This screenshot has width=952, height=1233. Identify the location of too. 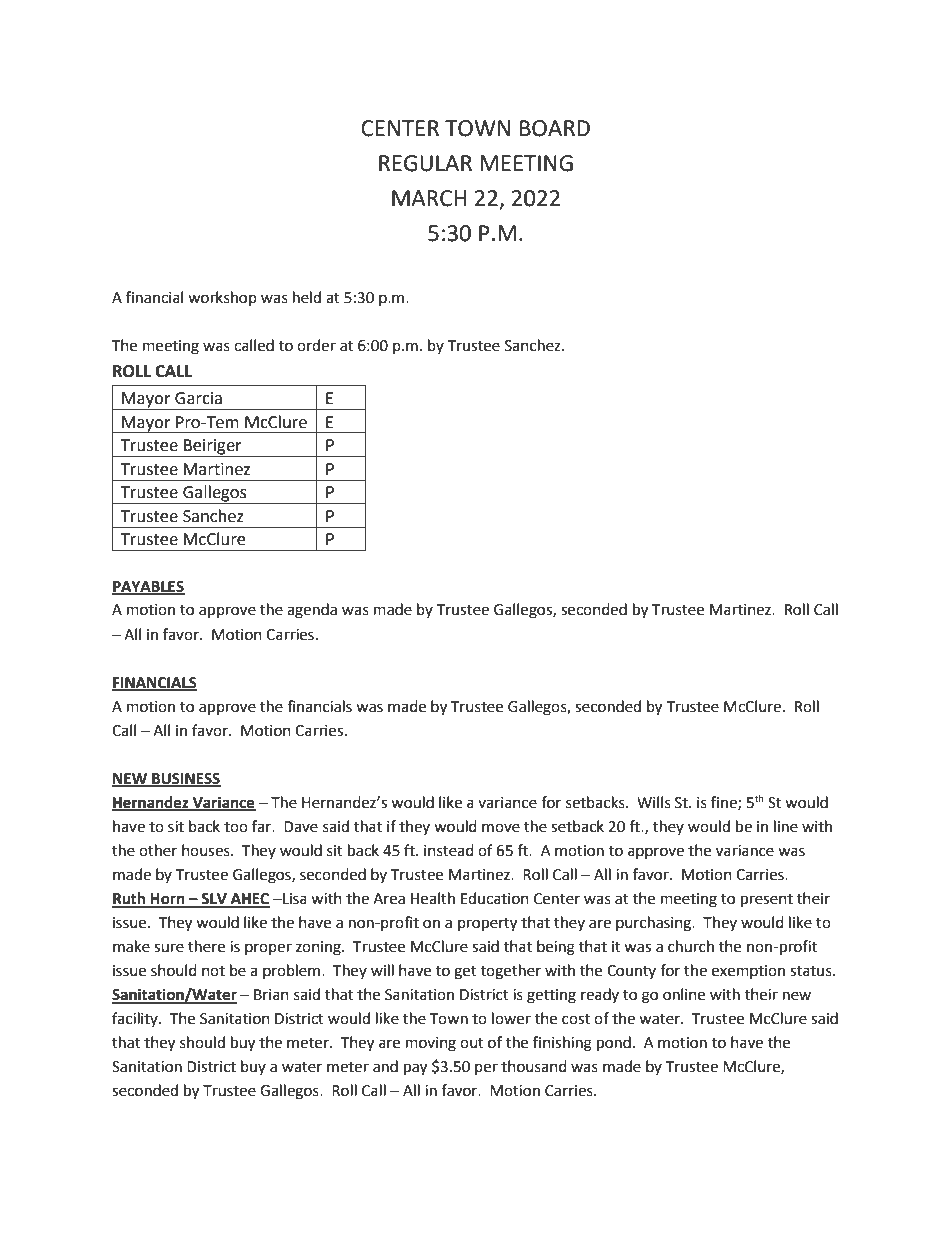
(236, 827).
